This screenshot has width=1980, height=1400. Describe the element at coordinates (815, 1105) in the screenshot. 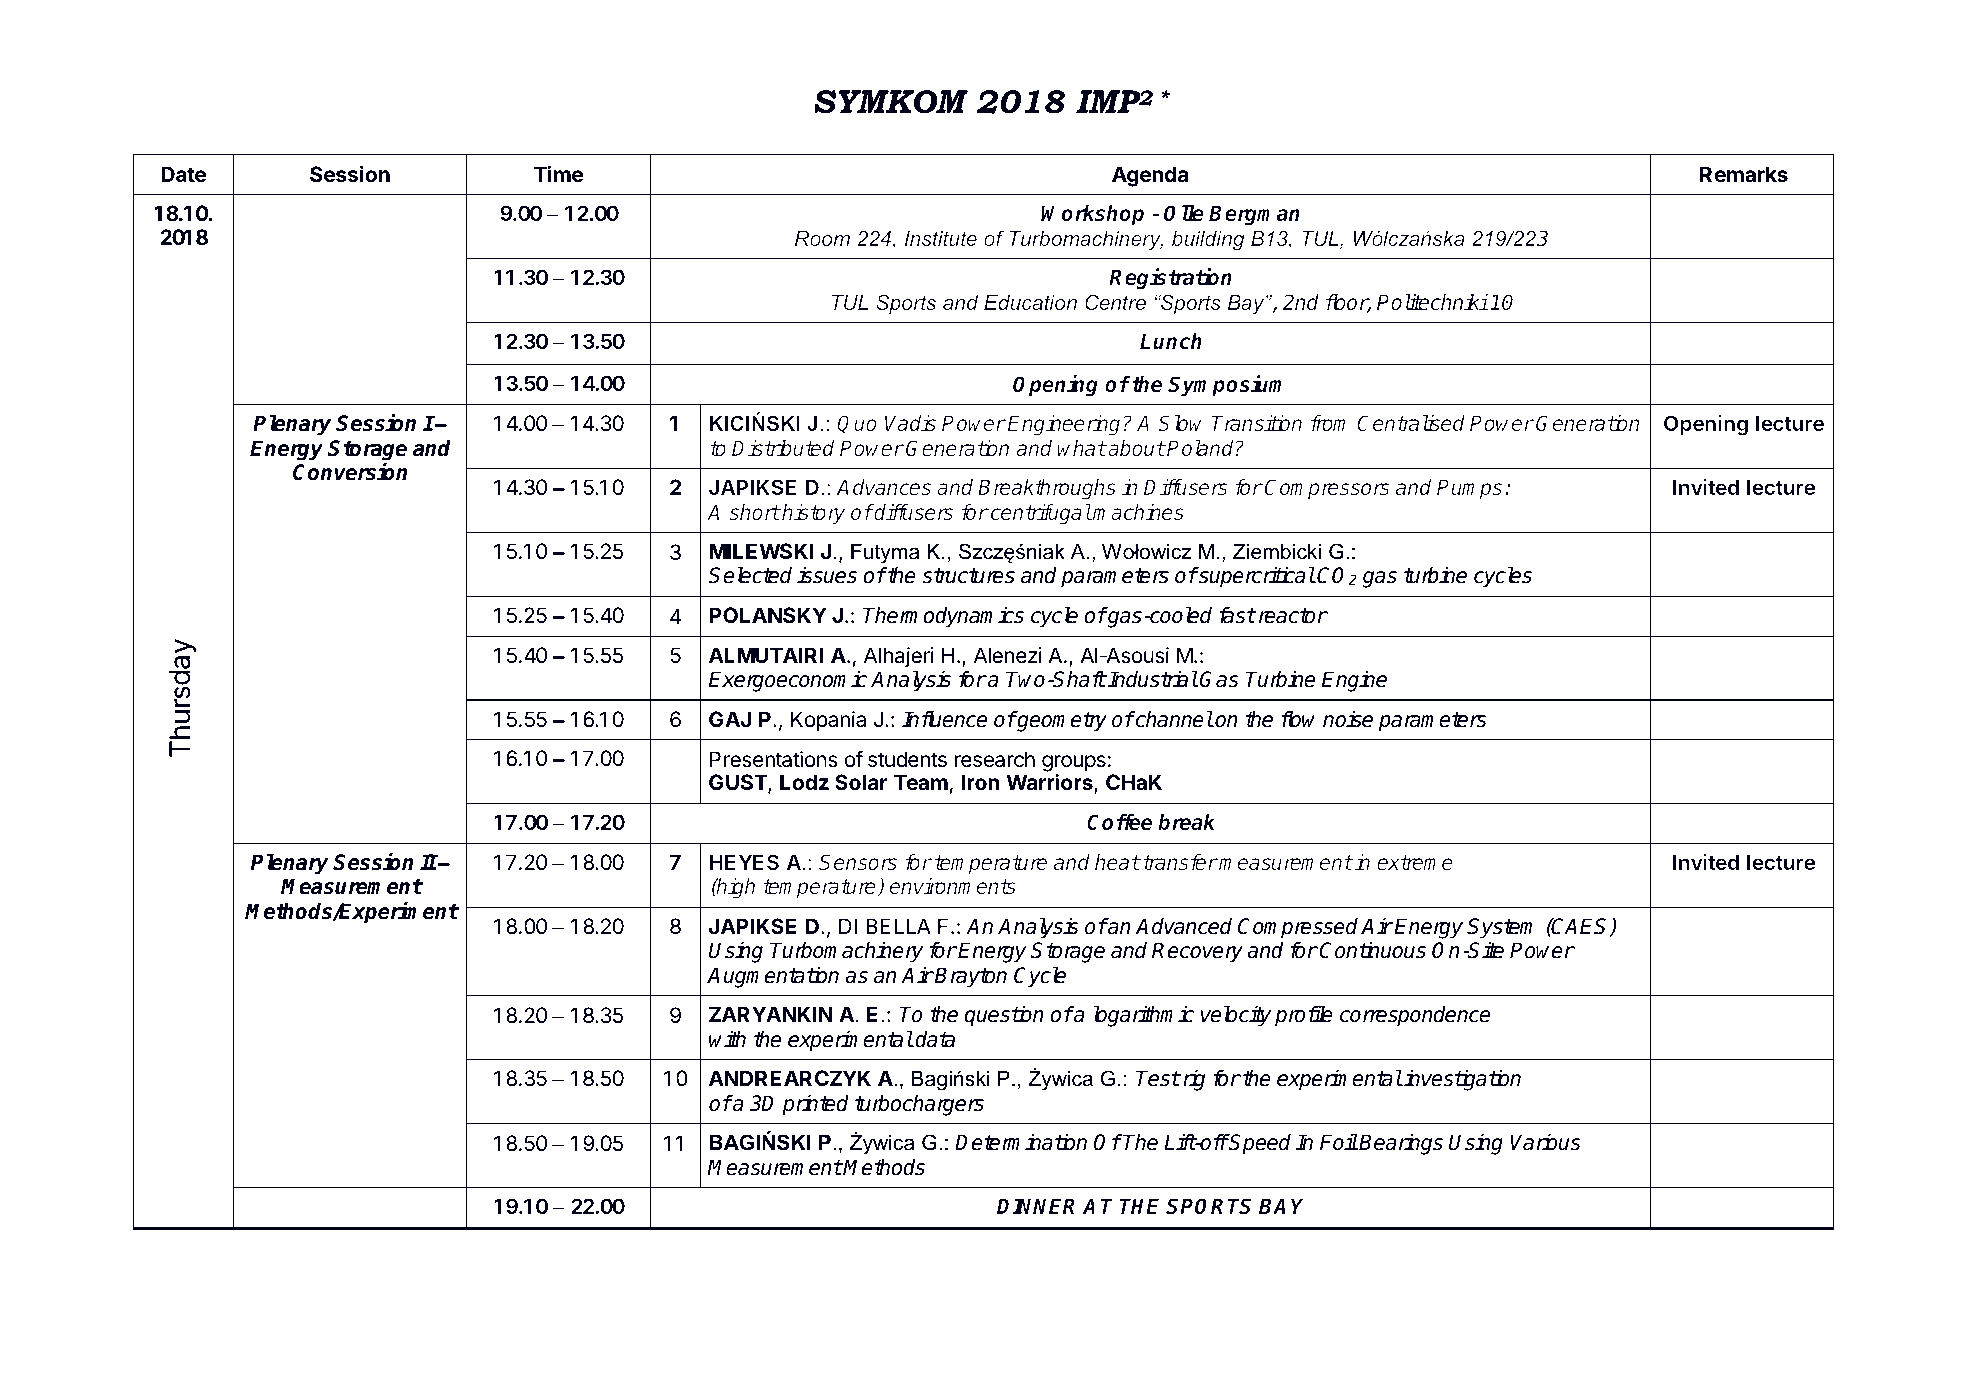

I see `printed` at that location.
